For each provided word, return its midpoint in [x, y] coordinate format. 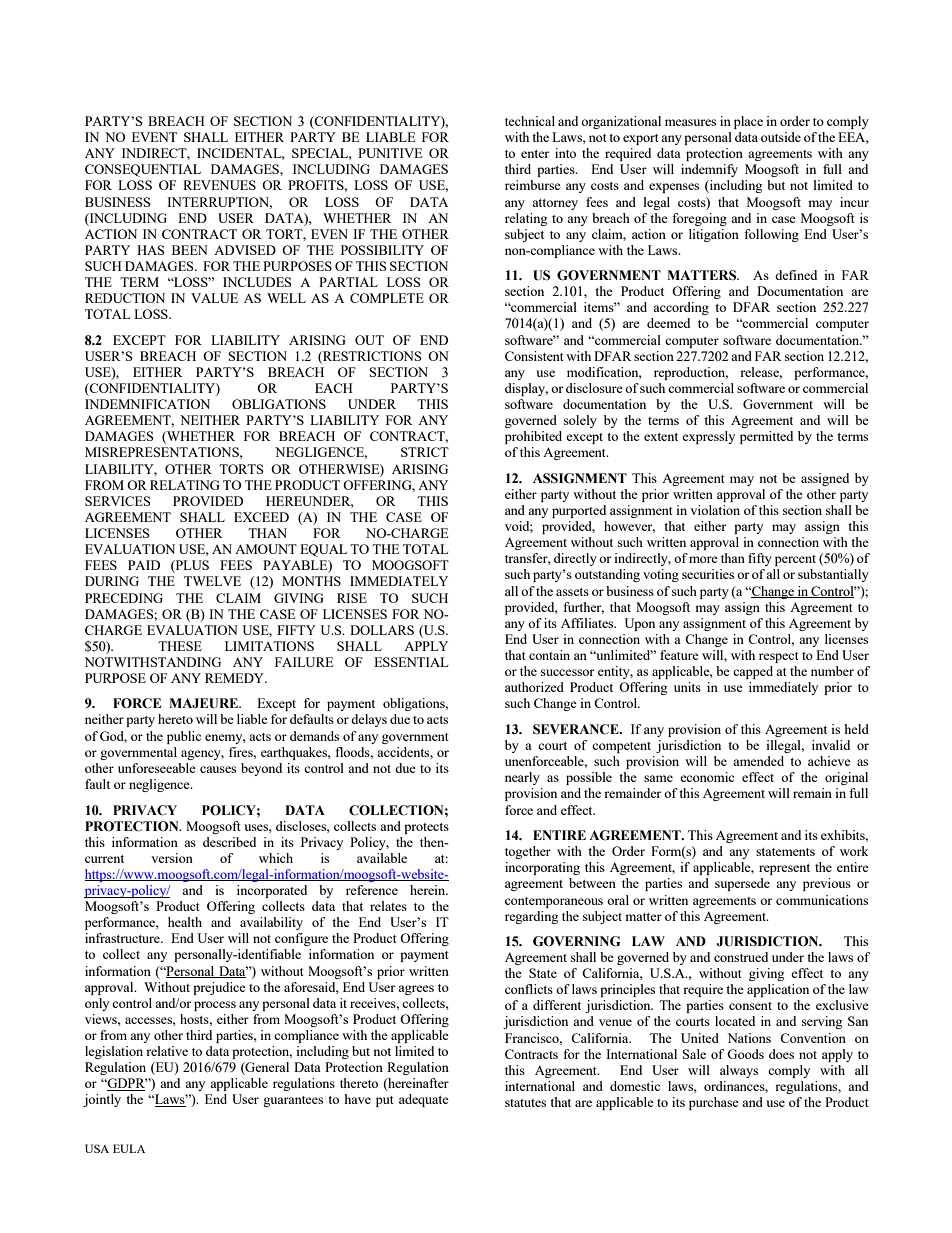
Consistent [534, 356]
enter [535, 154]
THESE [180, 646]
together [528, 852]
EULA [129, 1148]
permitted [766, 437]
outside [781, 137]
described [229, 842]
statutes [525, 1103]
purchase [714, 1103]
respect [779, 657]
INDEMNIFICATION [147, 404]
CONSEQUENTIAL [143, 170]
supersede [742, 884]
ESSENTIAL [411, 662]
